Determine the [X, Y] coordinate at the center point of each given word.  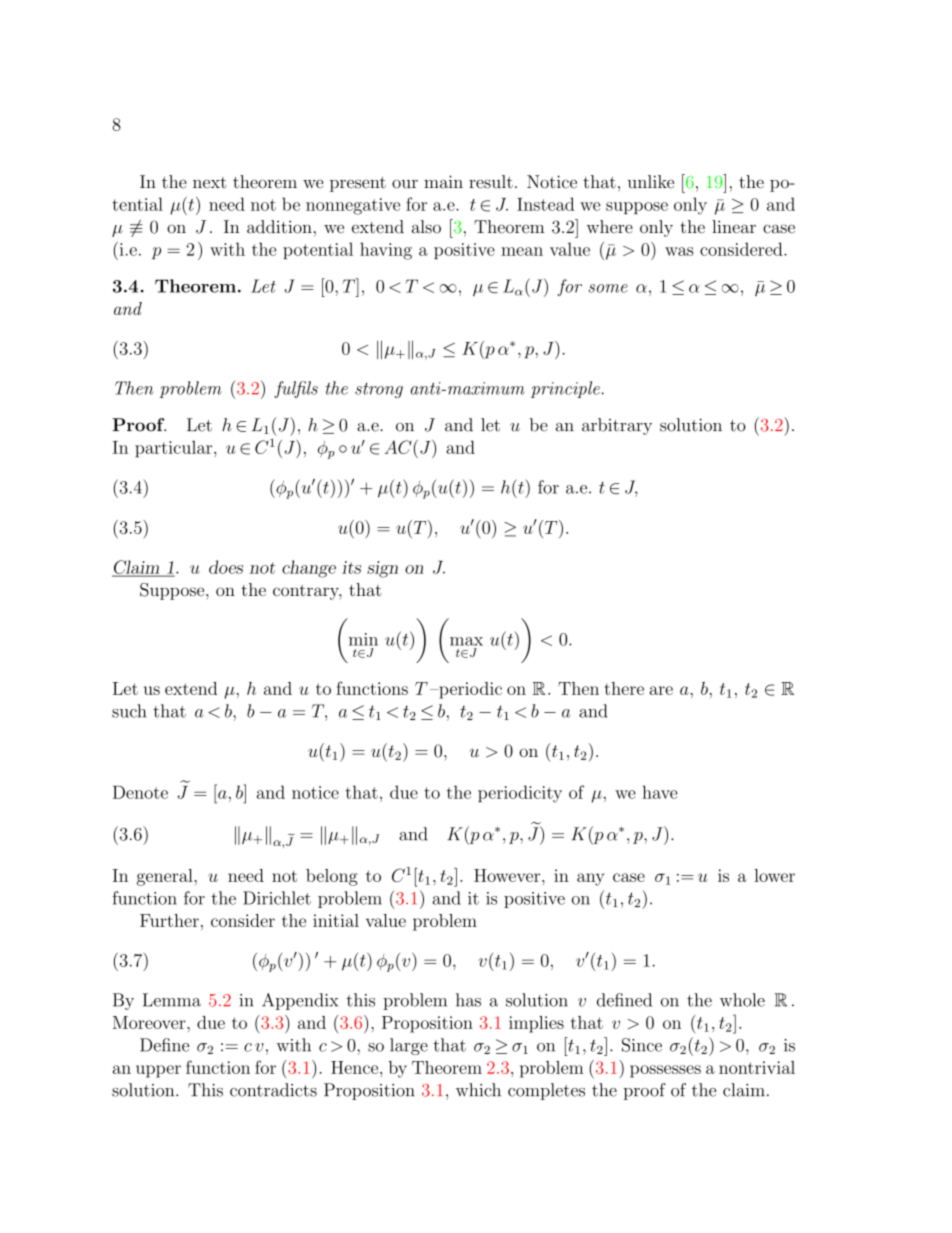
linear [734, 227]
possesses [665, 1071]
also [426, 227]
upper [158, 1071]
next [209, 183]
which [478, 1090]
